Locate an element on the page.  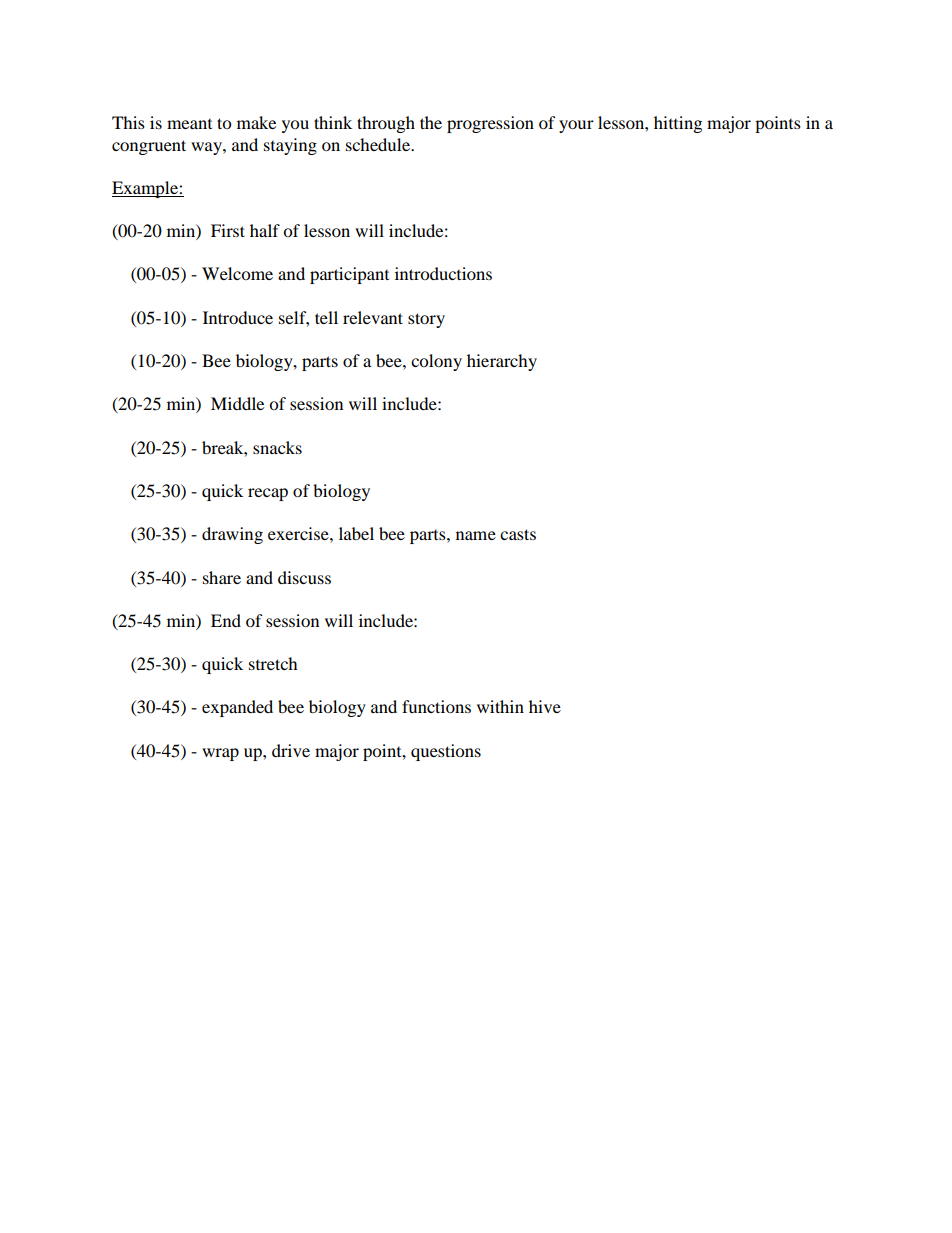
label is located at coordinates (356, 533).
